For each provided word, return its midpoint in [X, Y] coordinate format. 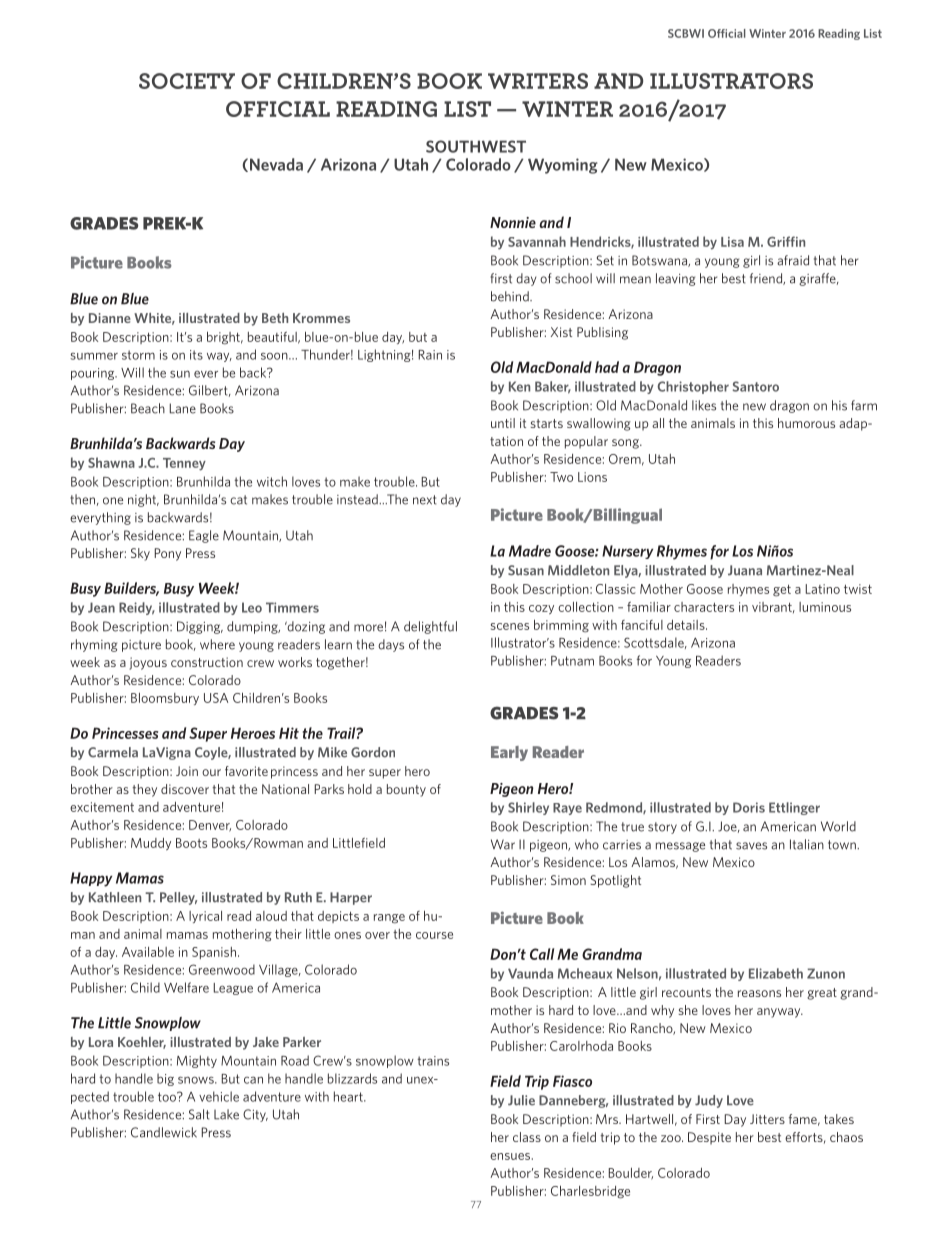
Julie [521, 1100]
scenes [510, 626]
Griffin [786, 241]
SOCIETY [187, 81]
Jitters [767, 1119]
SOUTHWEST [476, 146]
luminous [825, 607]
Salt [199, 1114]
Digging [200, 627]
